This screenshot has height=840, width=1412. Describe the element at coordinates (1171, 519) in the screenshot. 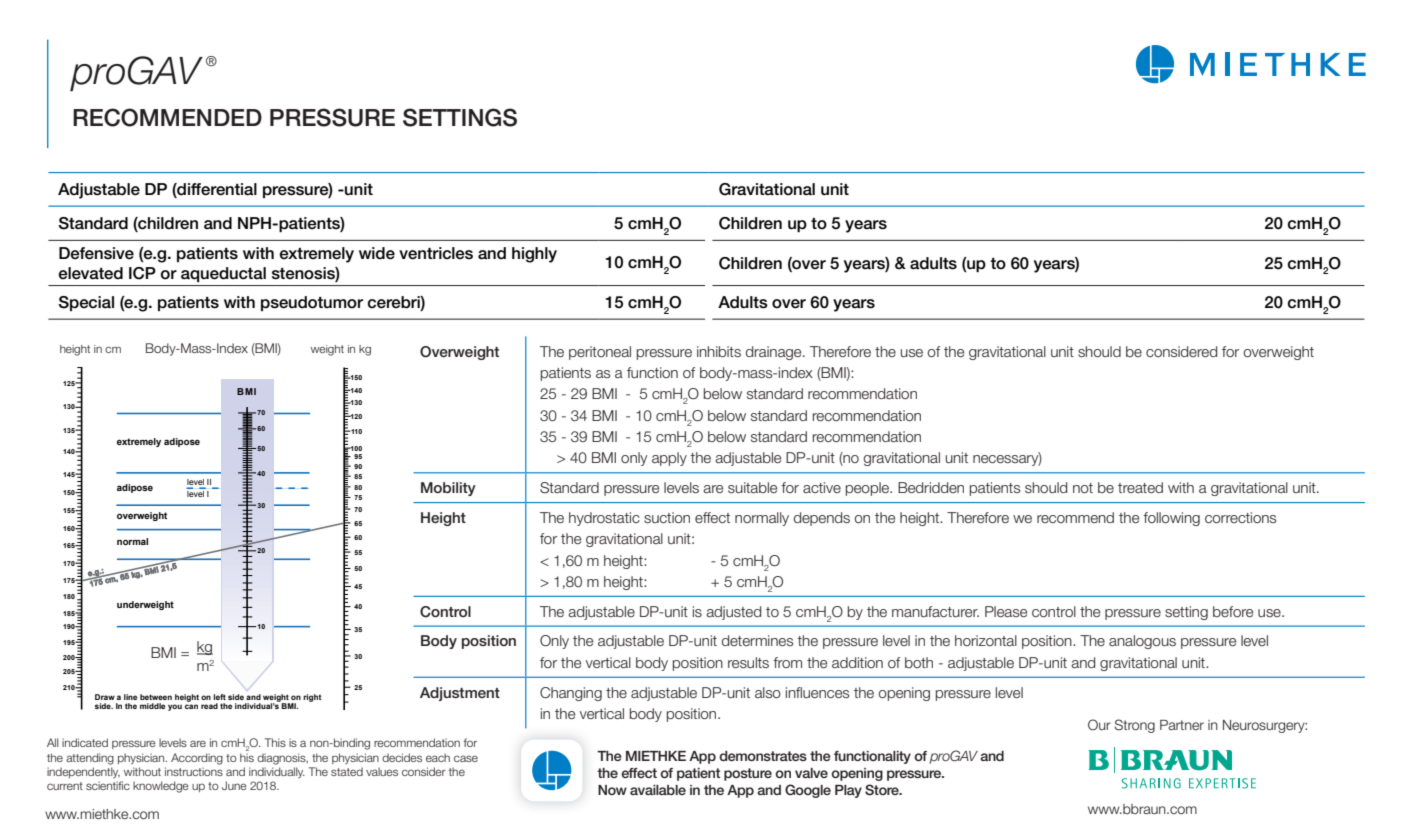

I see `following` at that location.
